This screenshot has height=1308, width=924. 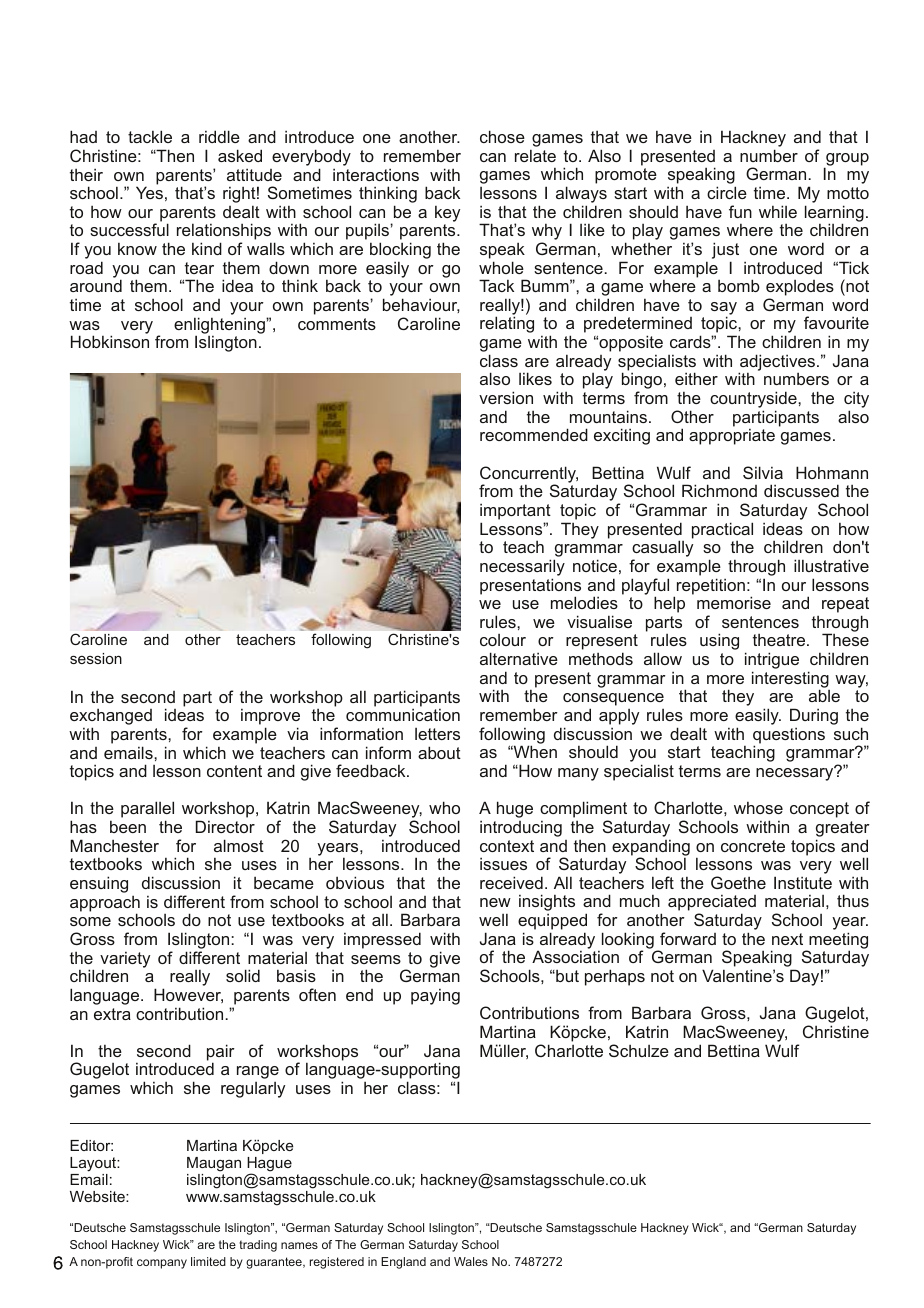 I want to click on paying, so click(x=435, y=997).
